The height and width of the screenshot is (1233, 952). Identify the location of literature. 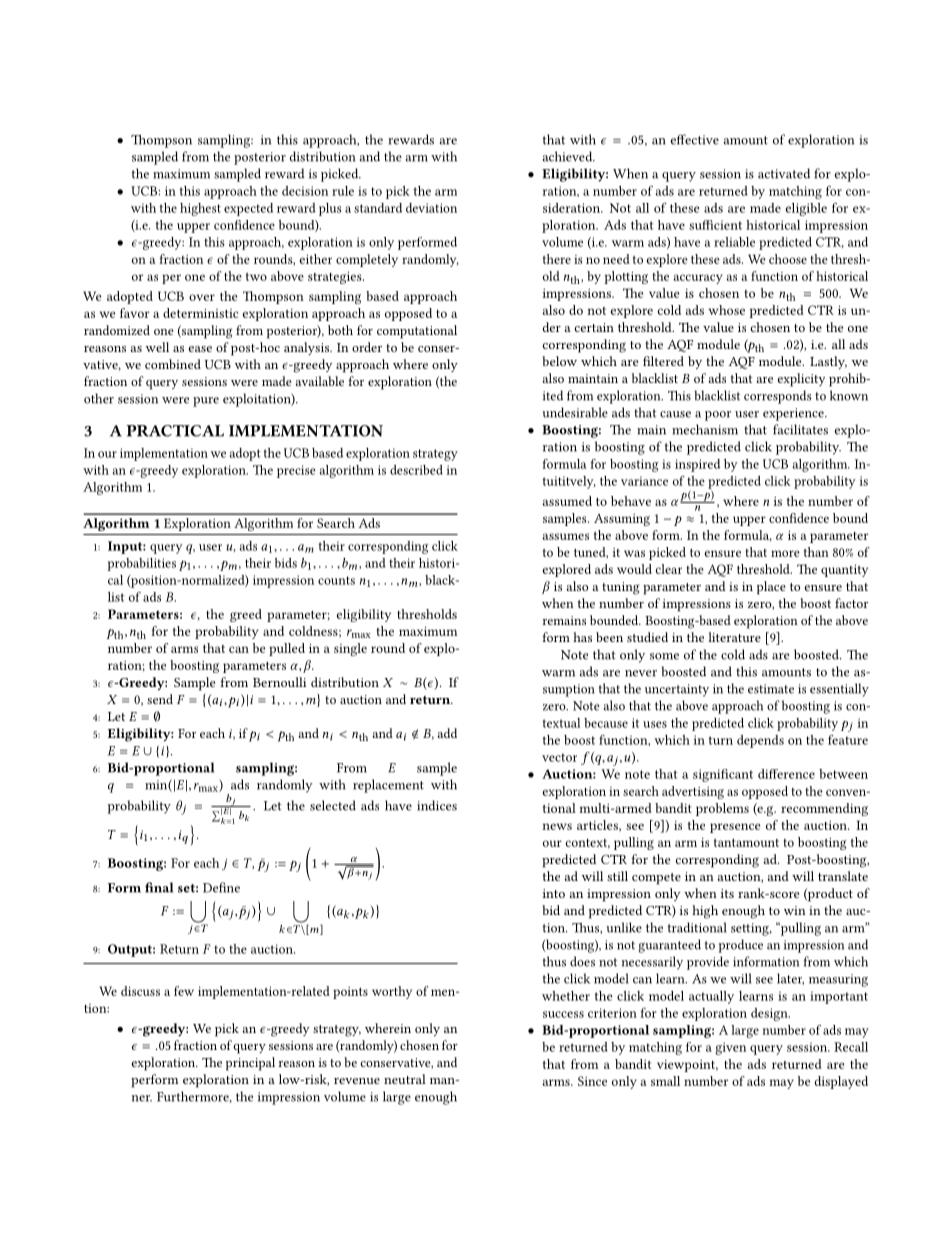
(734, 637).
